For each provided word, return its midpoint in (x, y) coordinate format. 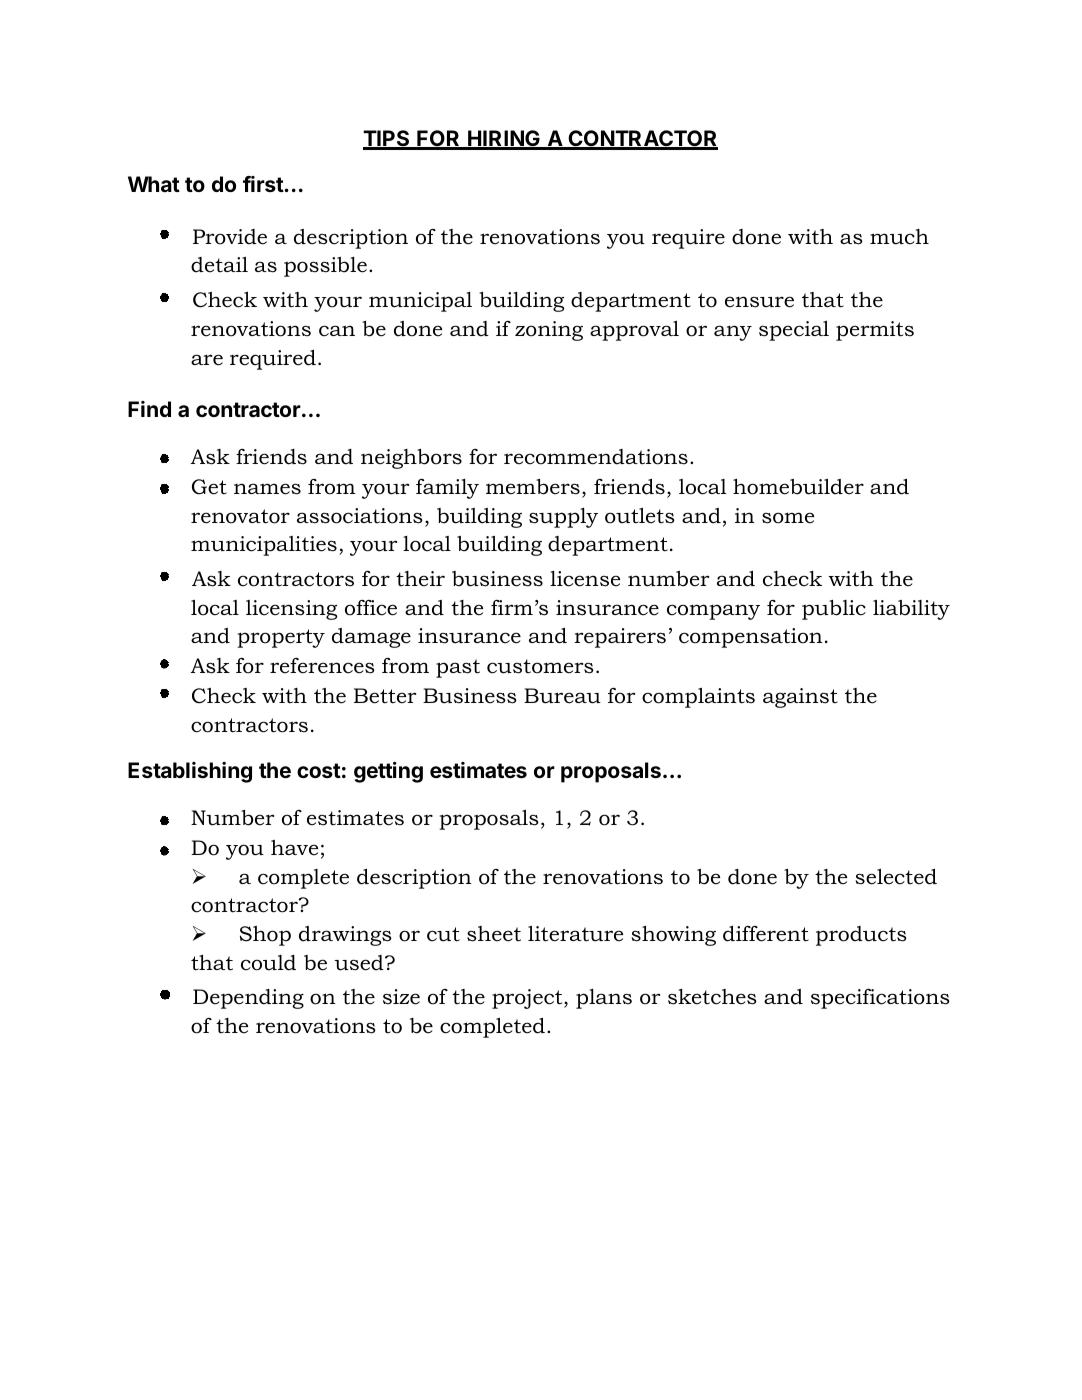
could (268, 963)
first (264, 184)
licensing (291, 610)
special (794, 331)
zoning (549, 331)
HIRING (504, 140)
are (207, 360)
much (899, 237)
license (585, 579)
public (834, 610)
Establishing (190, 772)
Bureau (562, 696)
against (800, 698)
